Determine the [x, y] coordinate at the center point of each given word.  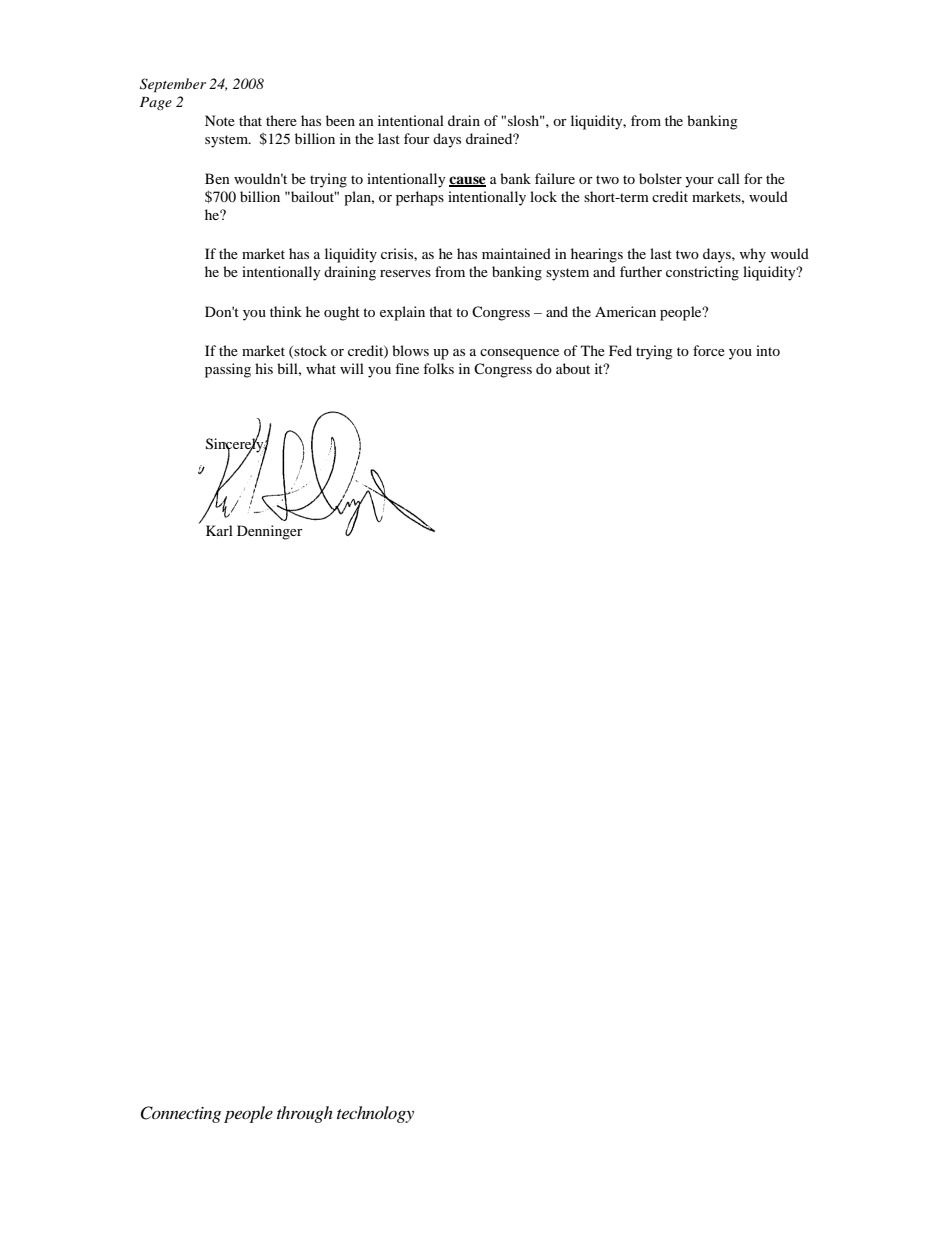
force [709, 350]
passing [228, 370]
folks [438, 368]
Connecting [180, 1114]
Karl [219, 530]
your [699, 182]
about [573, 368]
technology [375, 1114]
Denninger [270, 532]
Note [220, 120]
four [417, 138]
